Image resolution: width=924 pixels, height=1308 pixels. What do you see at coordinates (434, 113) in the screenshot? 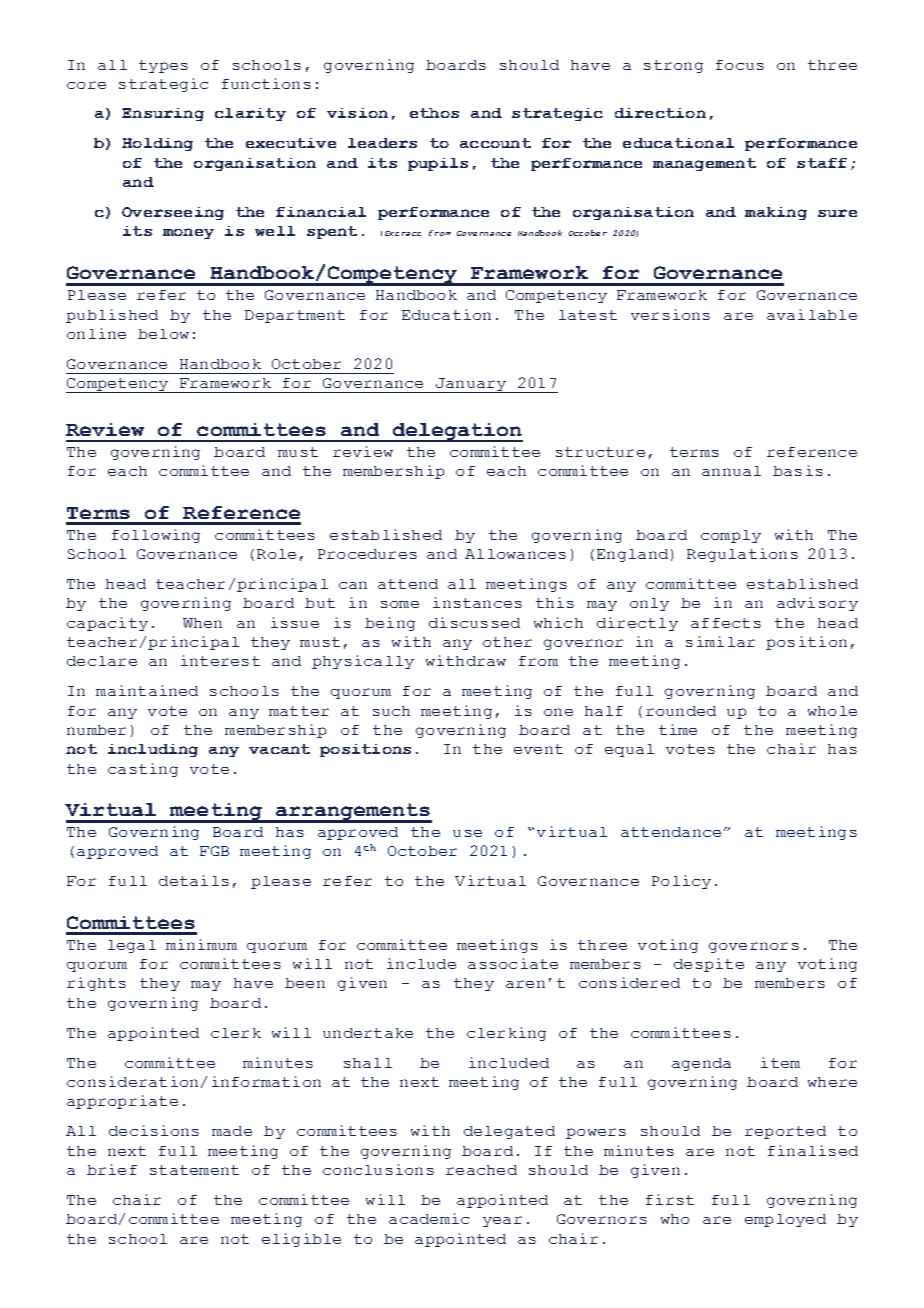
I see `ethos` at bounding box center [434, 113].
